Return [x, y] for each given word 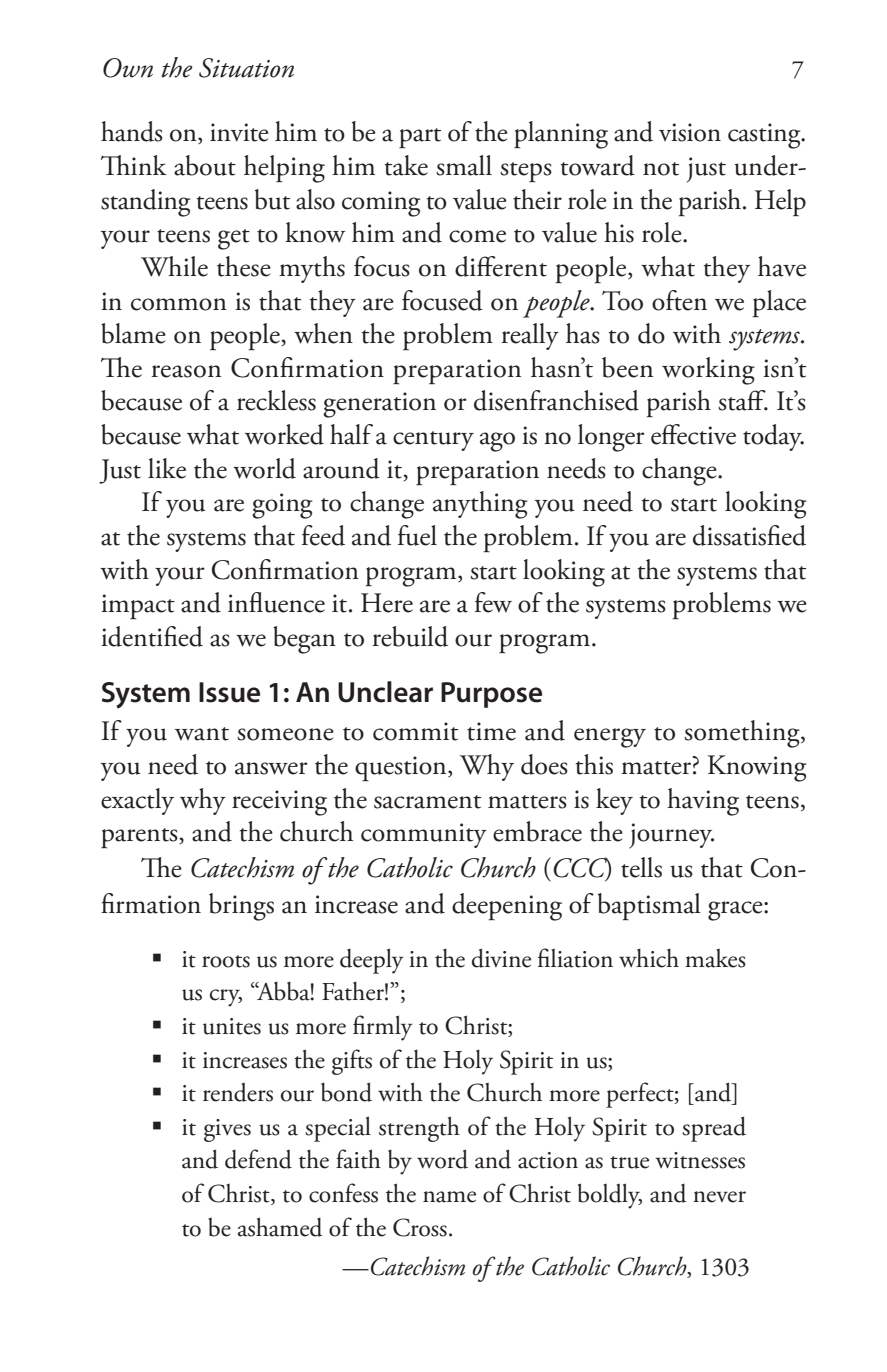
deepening [507, 907]
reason [186, 371]
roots [226, 961]
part [420, 138]
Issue [229, 692]
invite [239, 132]
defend [258, 1159]
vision [690, 132]
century [433, 441]
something [743, 734]
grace [736, 911]
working [708, 371]
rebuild [410, 636]
